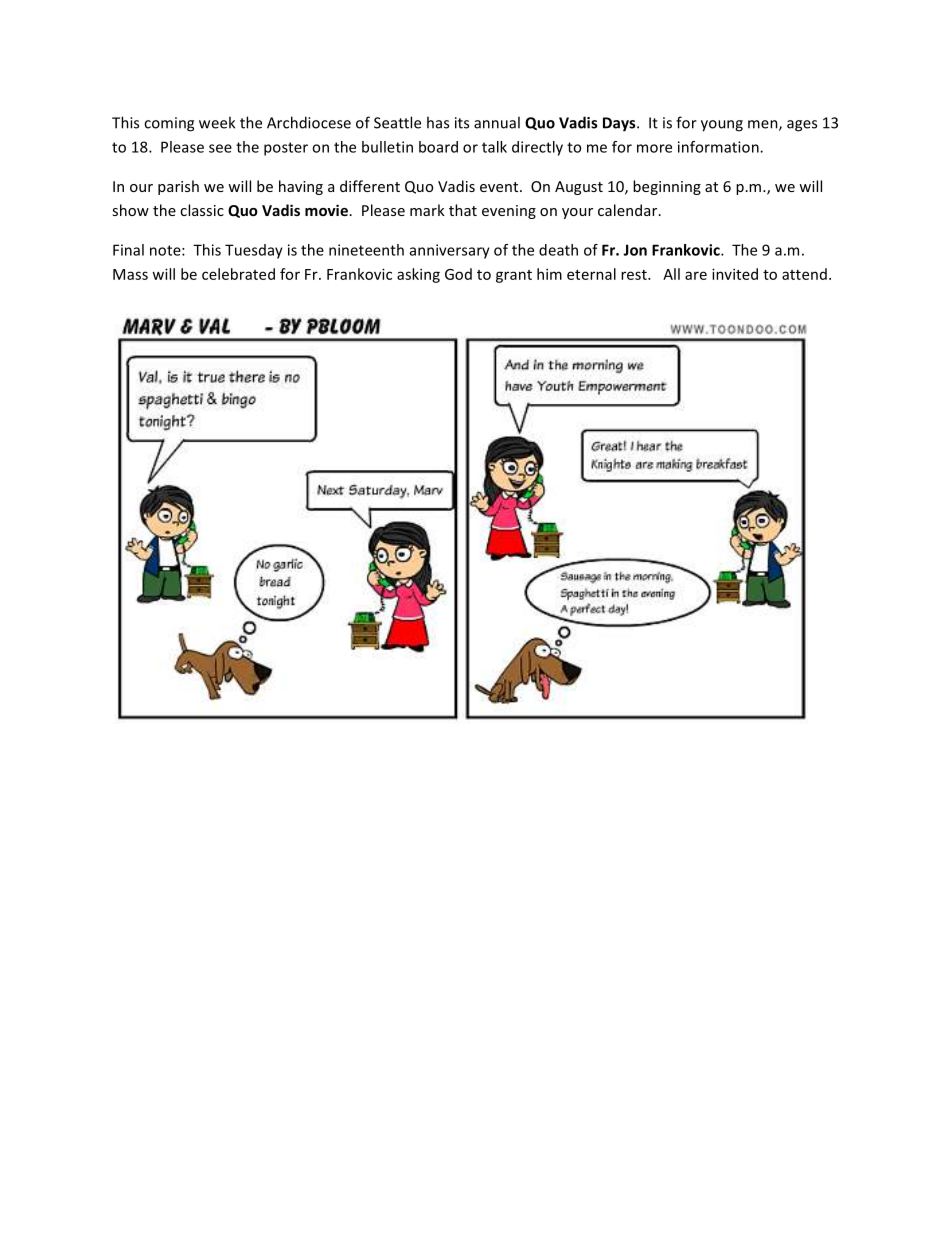  Describe the element at coordinates (202, 210) in the page. I see `classic` at that location.
